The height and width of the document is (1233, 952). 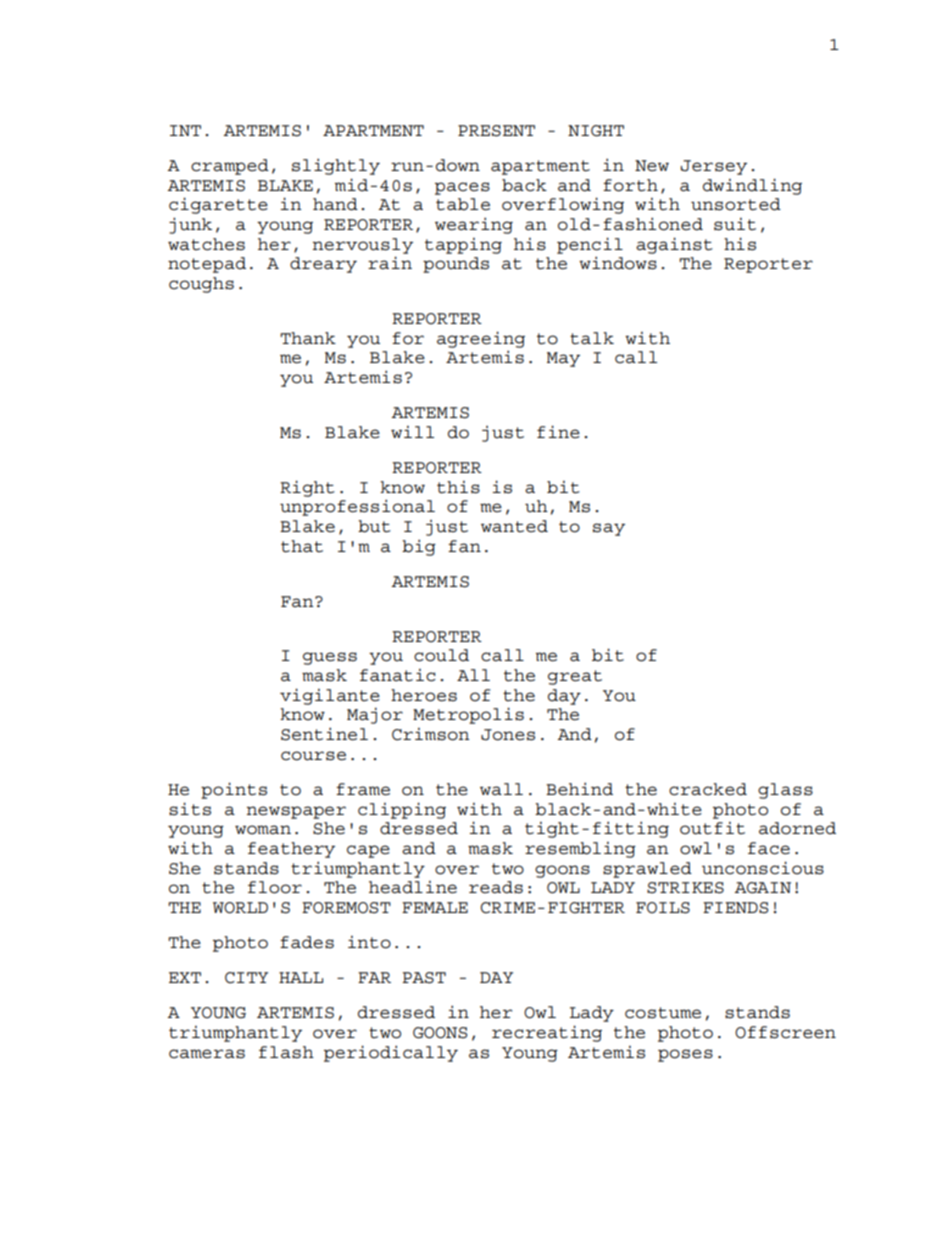 I want to click on cramped, so click(x=230, y=167).
